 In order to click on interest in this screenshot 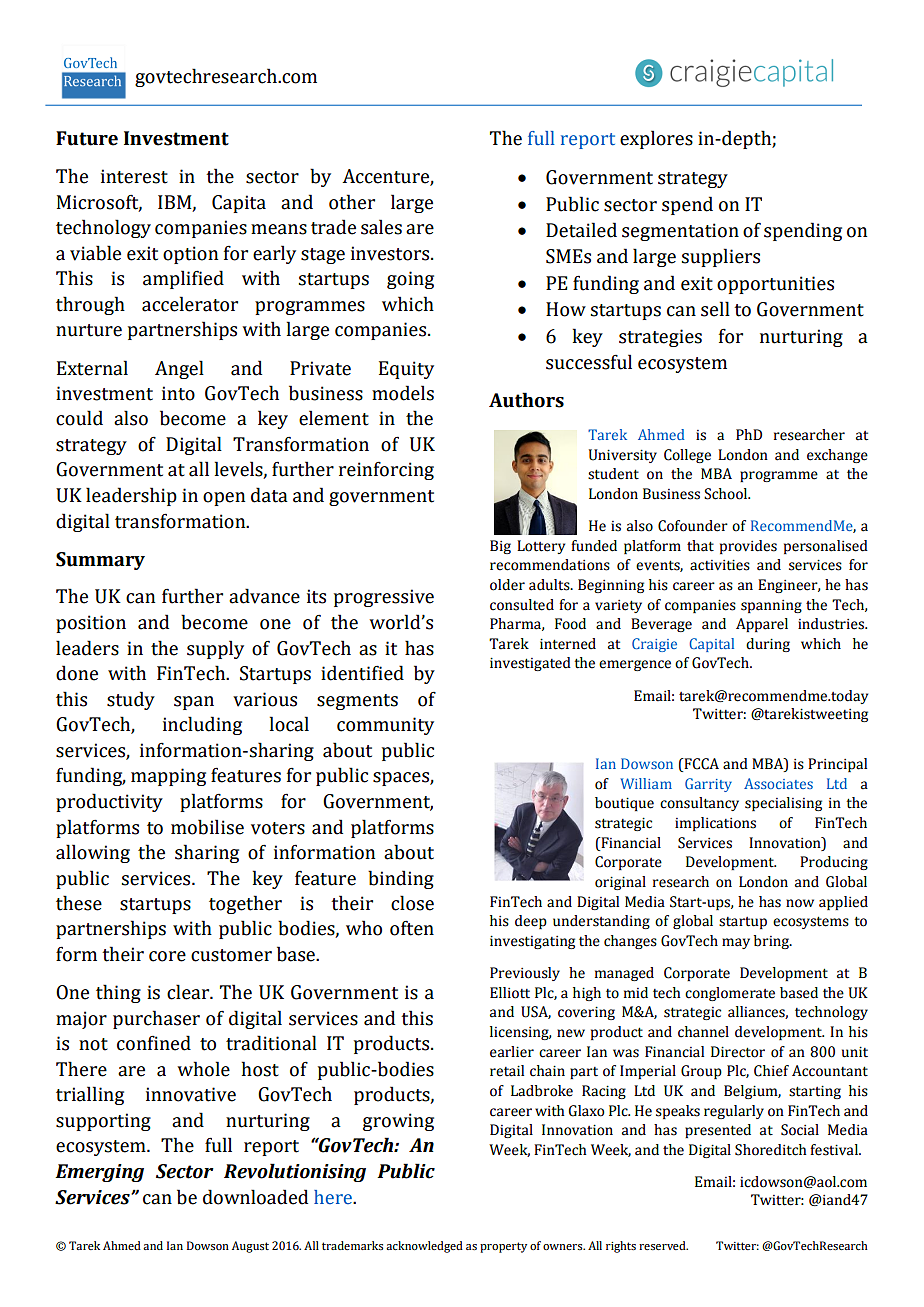, I will do `click(134, 176)`.
